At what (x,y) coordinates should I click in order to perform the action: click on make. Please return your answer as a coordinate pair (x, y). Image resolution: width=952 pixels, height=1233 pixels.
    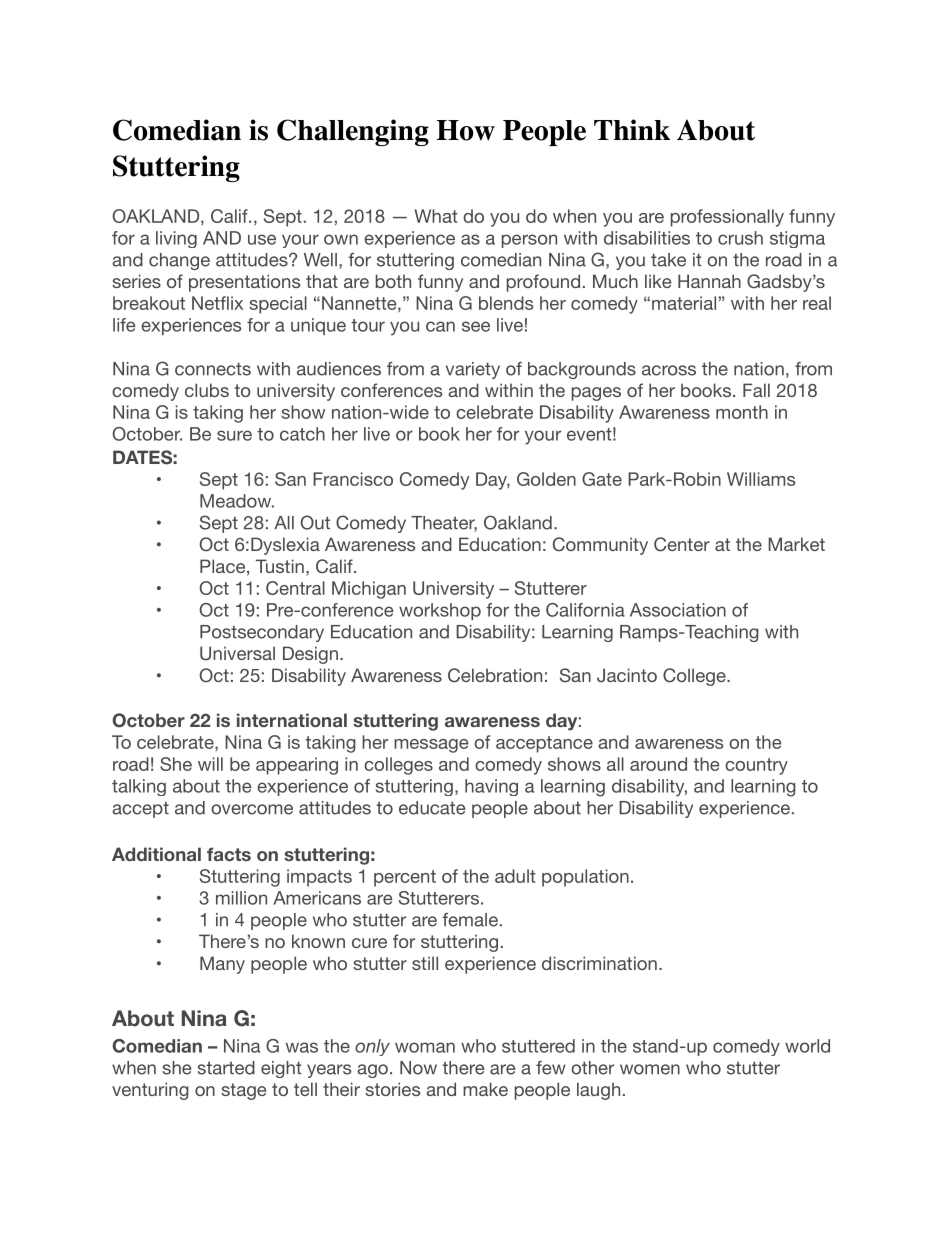
    Looking at the image, I should click on (485, 1089).
